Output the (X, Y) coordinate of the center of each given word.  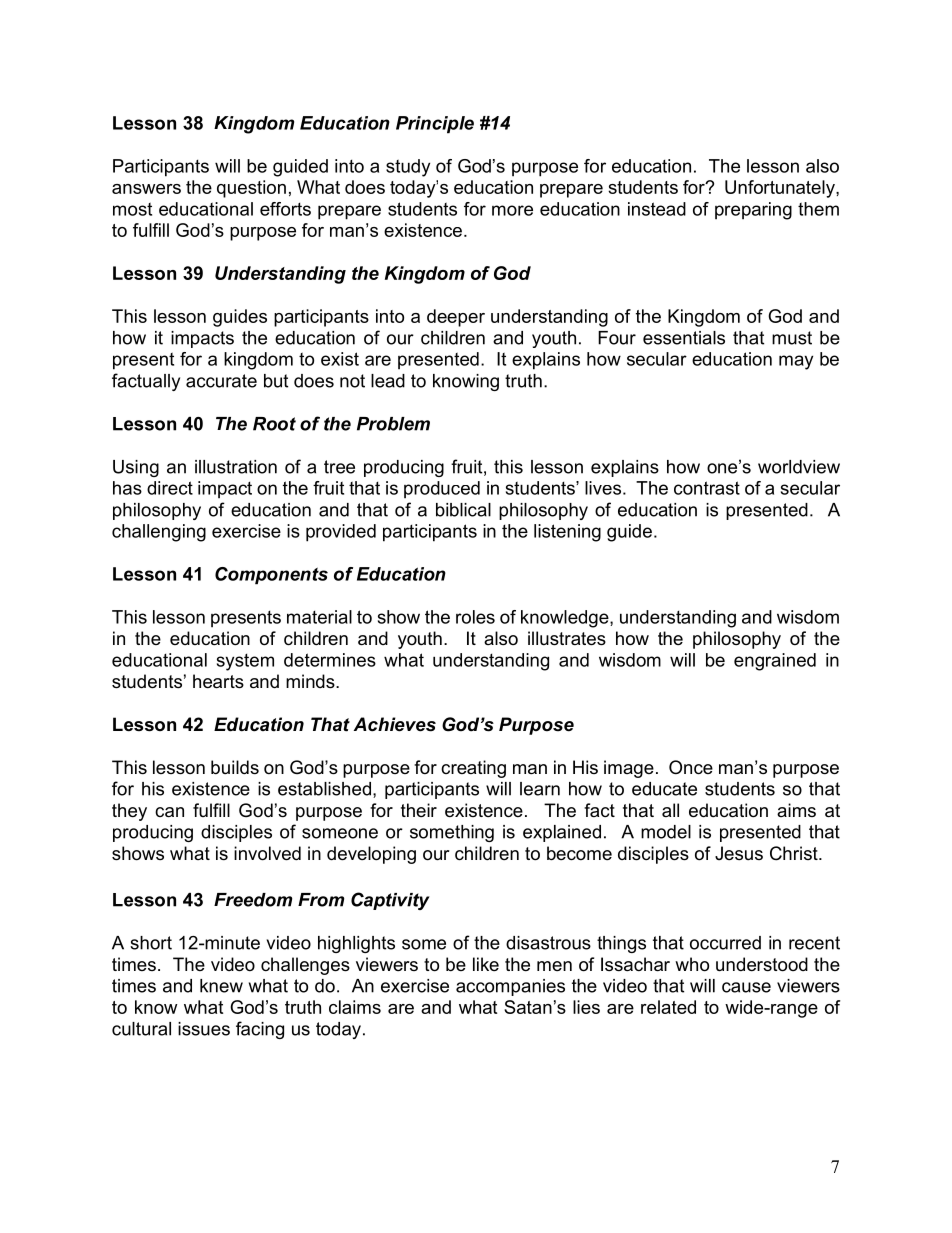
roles (475, 617)
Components (271, 576)
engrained (775, 662)
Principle (435, 125)
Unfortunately (781, 189)
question (251, 189)
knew (221, 986)
